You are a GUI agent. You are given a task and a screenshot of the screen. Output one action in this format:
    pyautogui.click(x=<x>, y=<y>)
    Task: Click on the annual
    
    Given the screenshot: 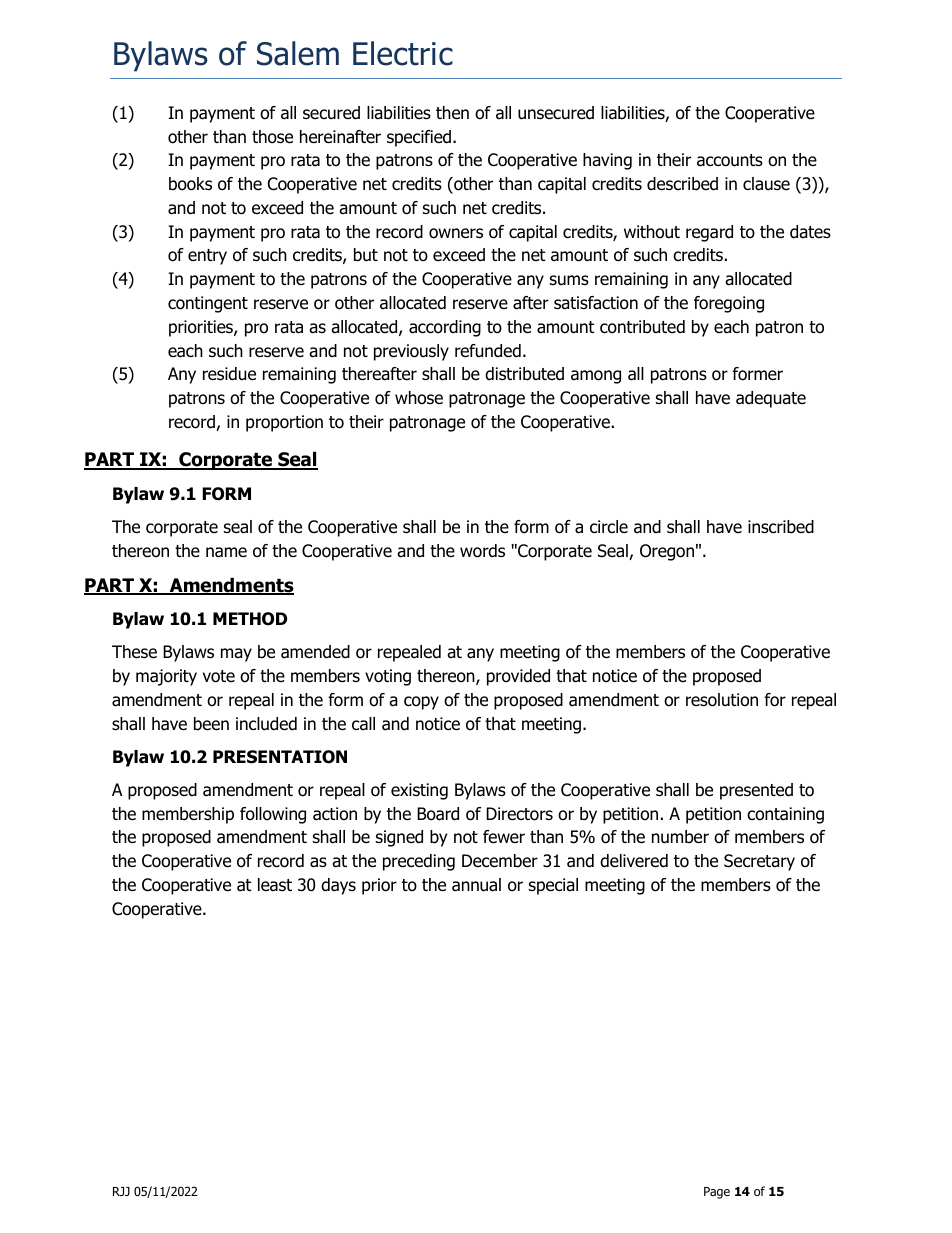 What is the action you would take?
    pyautogui.click(x=476, y=885)
